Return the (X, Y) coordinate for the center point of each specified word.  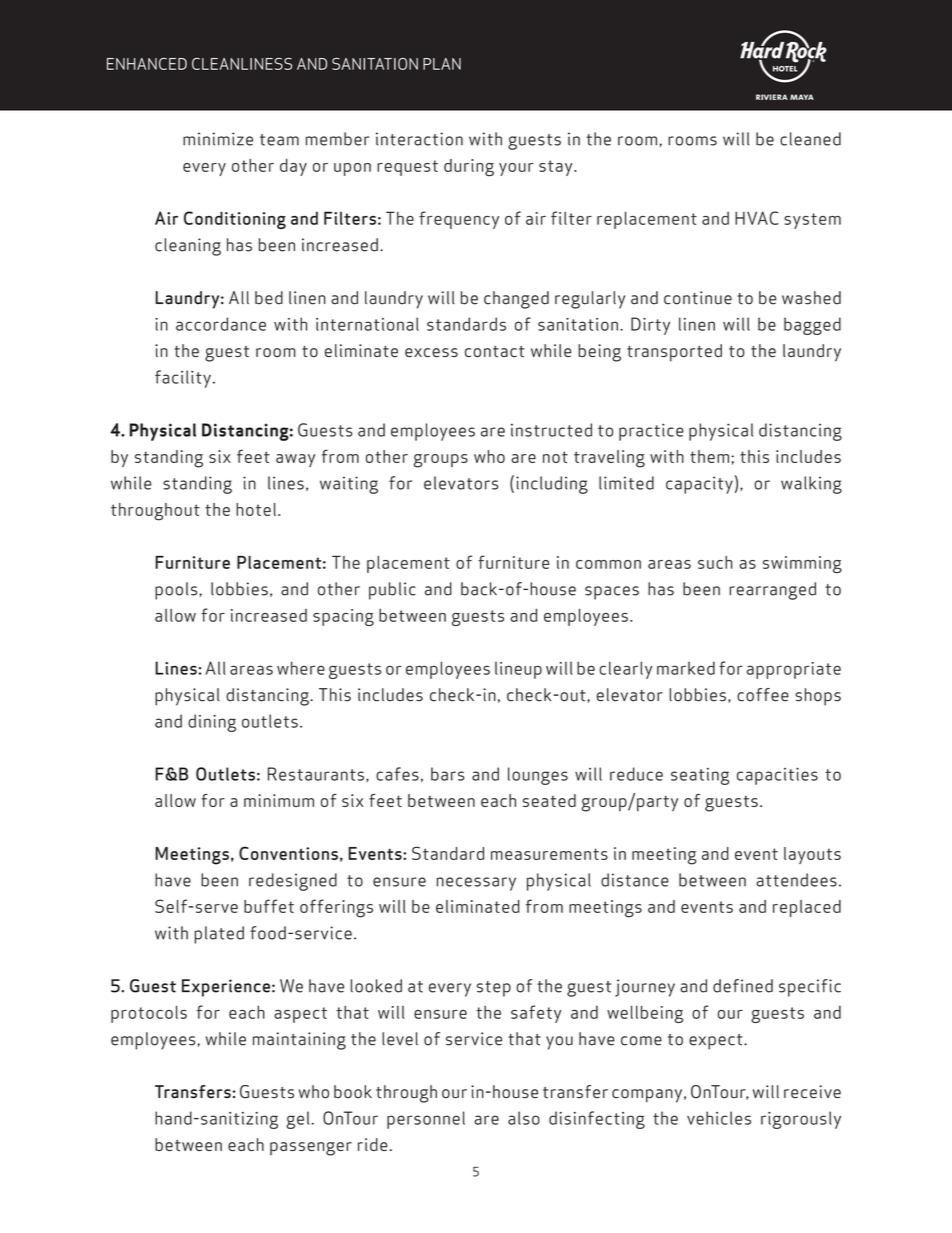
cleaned (810, 139)
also (524, 1118)
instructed (551, 430)
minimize (218, 139)
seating (700, 776)
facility (183, 379)
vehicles (719, 1118)
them (709, 456)
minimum (279, 800)
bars (447, 774)
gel (297, 1120)
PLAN (442, 64)
